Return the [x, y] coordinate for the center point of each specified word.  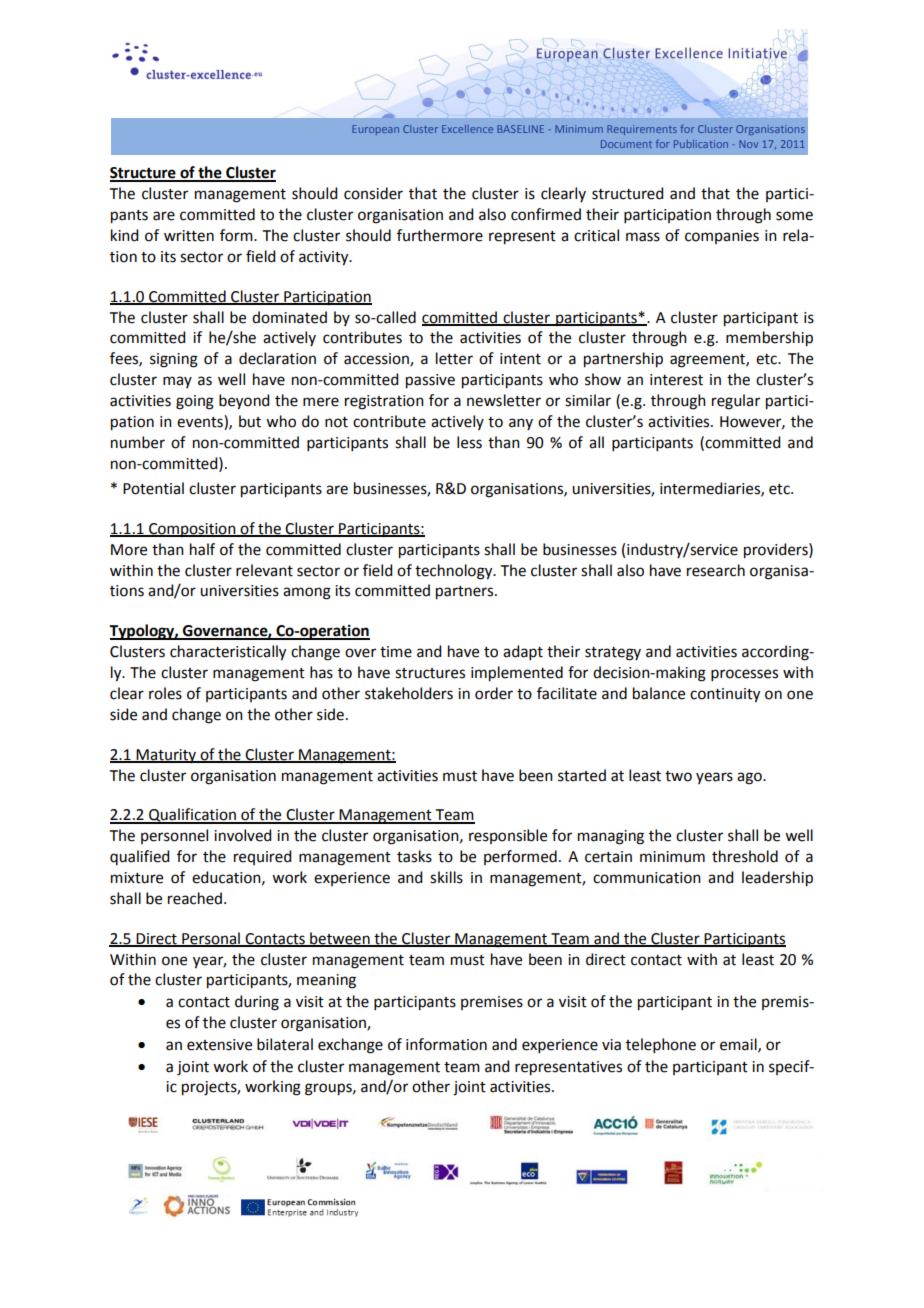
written [189, 236]
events [201, 421]
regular [736, 402]
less [469, 442]
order [494, 693]
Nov [748, 144]
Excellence [467, 129]
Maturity [166, 756]
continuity [725, 695]
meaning [326, 981]
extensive [219, 1045]
